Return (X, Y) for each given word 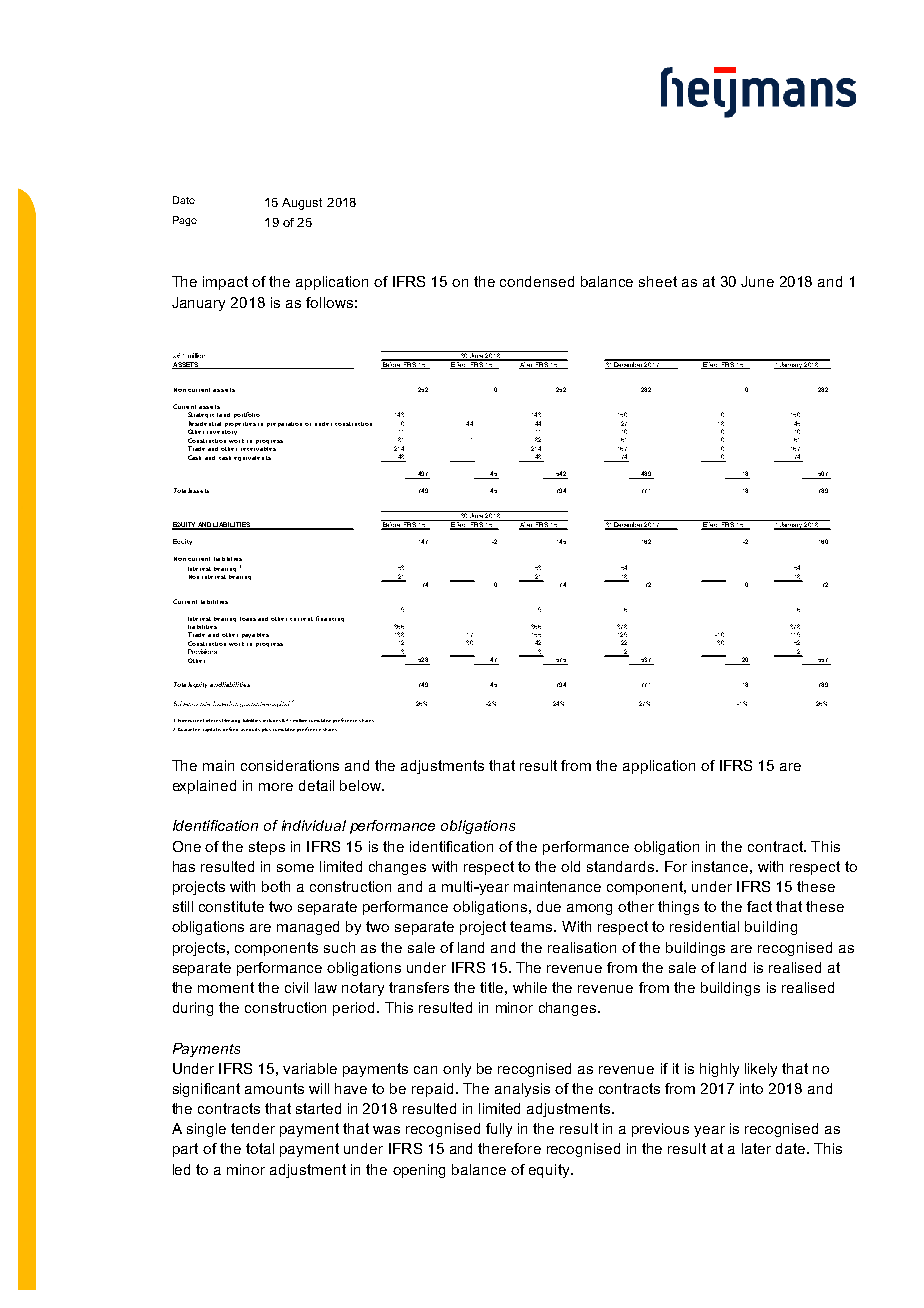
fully (499, 1130)
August (302, 204)
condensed (537, 281)
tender (253, 1128)
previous (660, 1130)
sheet (658, 281)
